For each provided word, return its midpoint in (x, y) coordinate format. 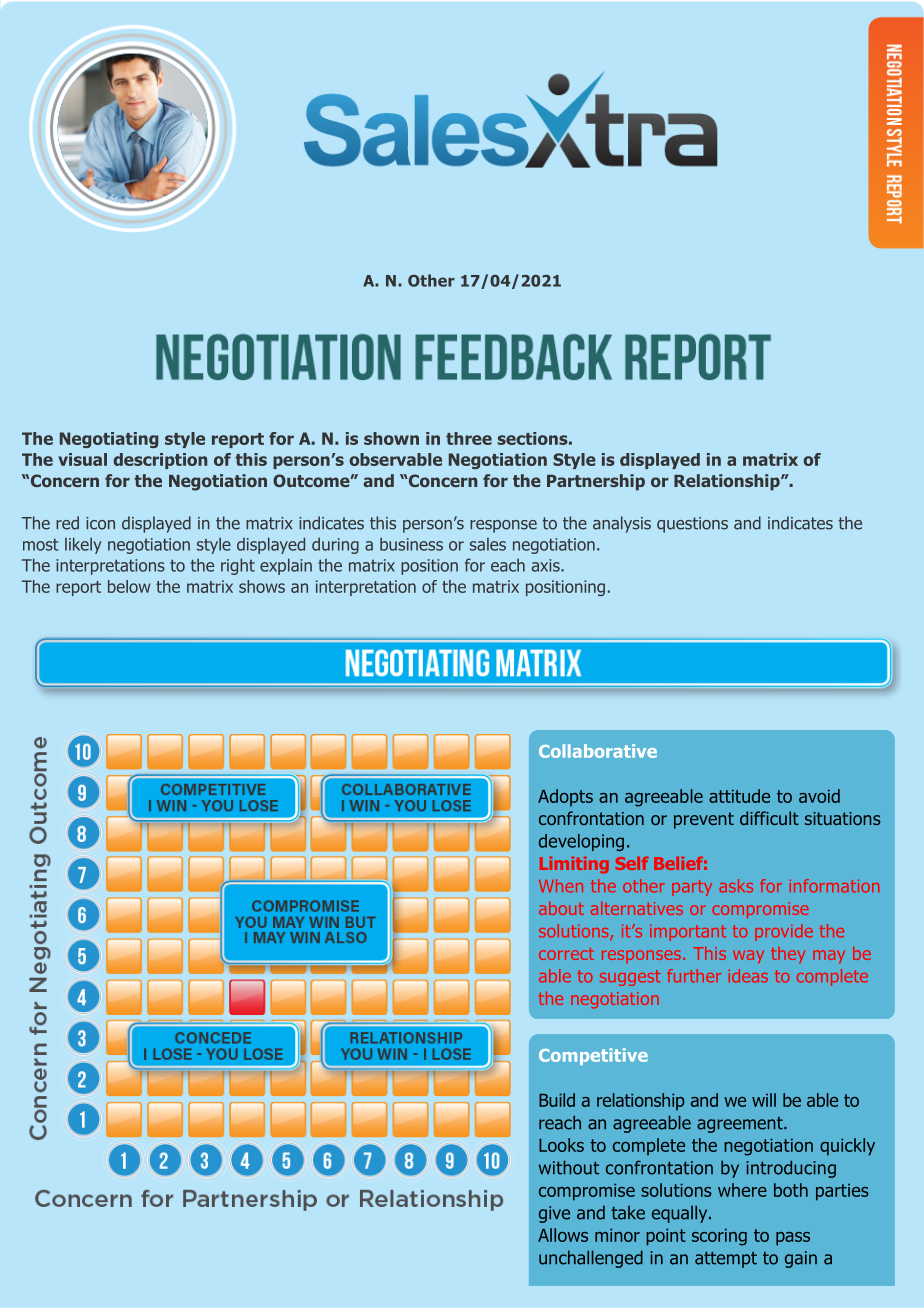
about (561, 908)
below (129, 586)
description (160, 461)
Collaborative (598, 751)
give (554, 1214)
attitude (739, 796)
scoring (719, 1237)
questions (692, 525)
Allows (563, 1235)
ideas (748, 976)
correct (566, 954)
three (469, 438)
